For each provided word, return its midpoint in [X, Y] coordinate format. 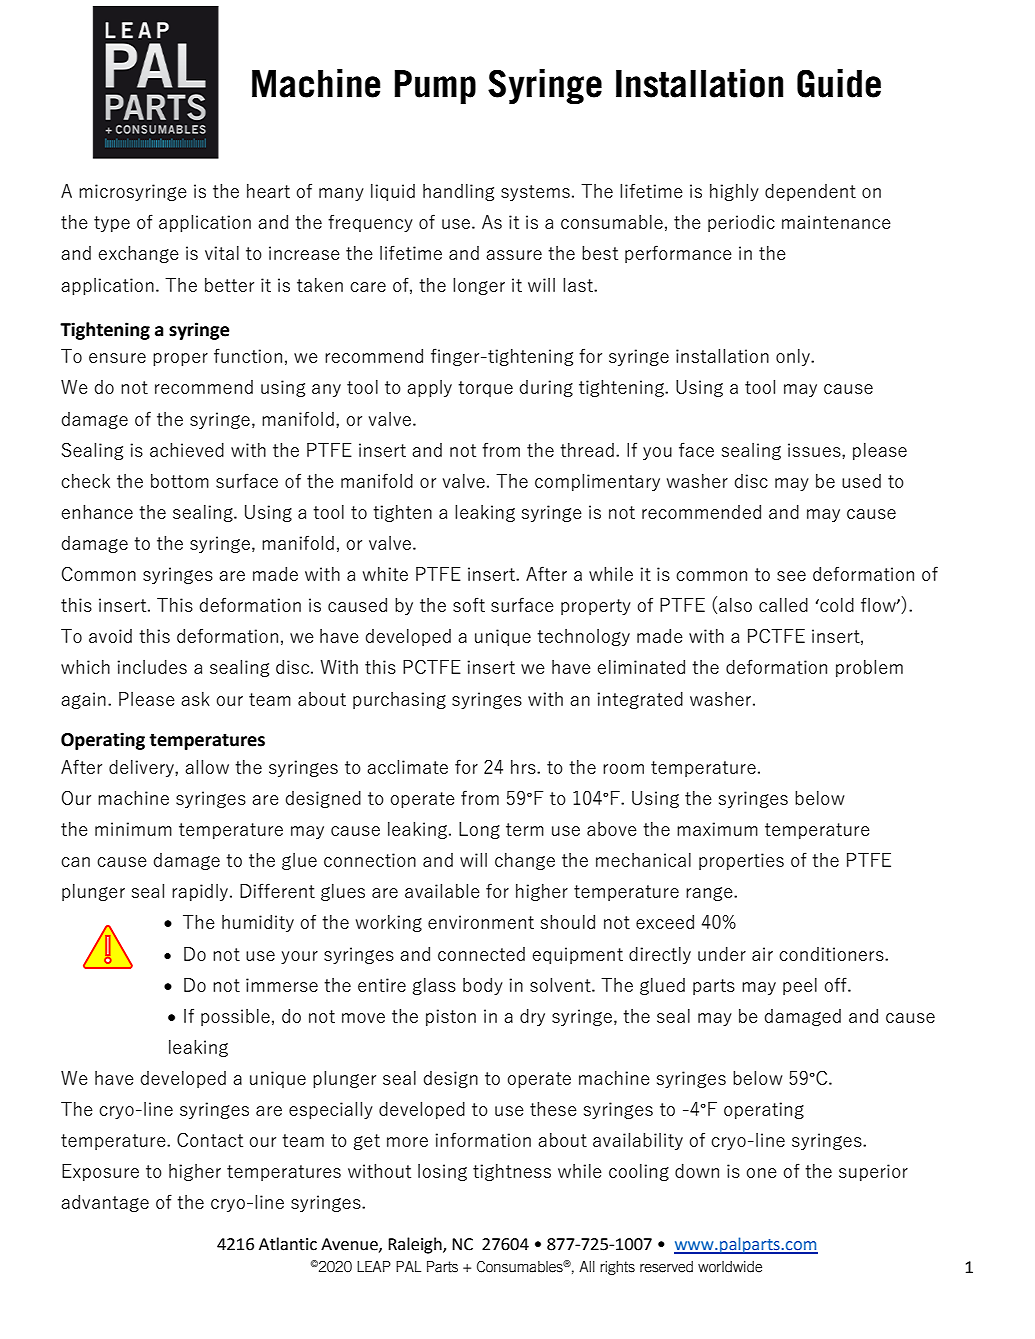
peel [800, 986]
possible [235, 1017]
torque [485, 389]
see [791, 576]
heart [268, 191]
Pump [435, 87]
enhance [97, 511]
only [794, 357]
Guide [839, 83]
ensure [117, 358]
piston [451, 1017]
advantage [105, 1203]
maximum [717, 829]
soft [469, 604]
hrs [524, 767]
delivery [142, 768]
